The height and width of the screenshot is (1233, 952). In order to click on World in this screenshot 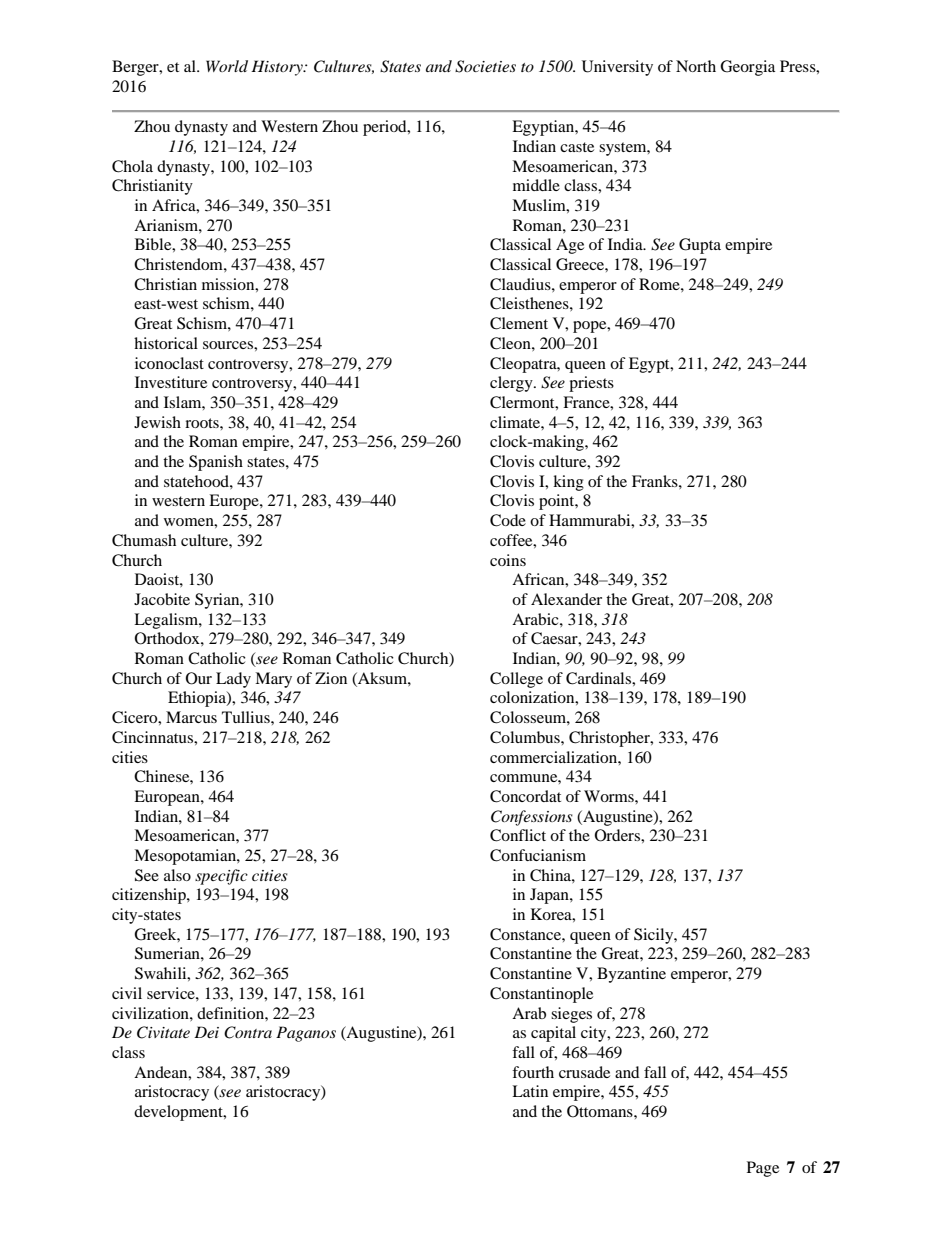, I will do `click(227, 66)`.
